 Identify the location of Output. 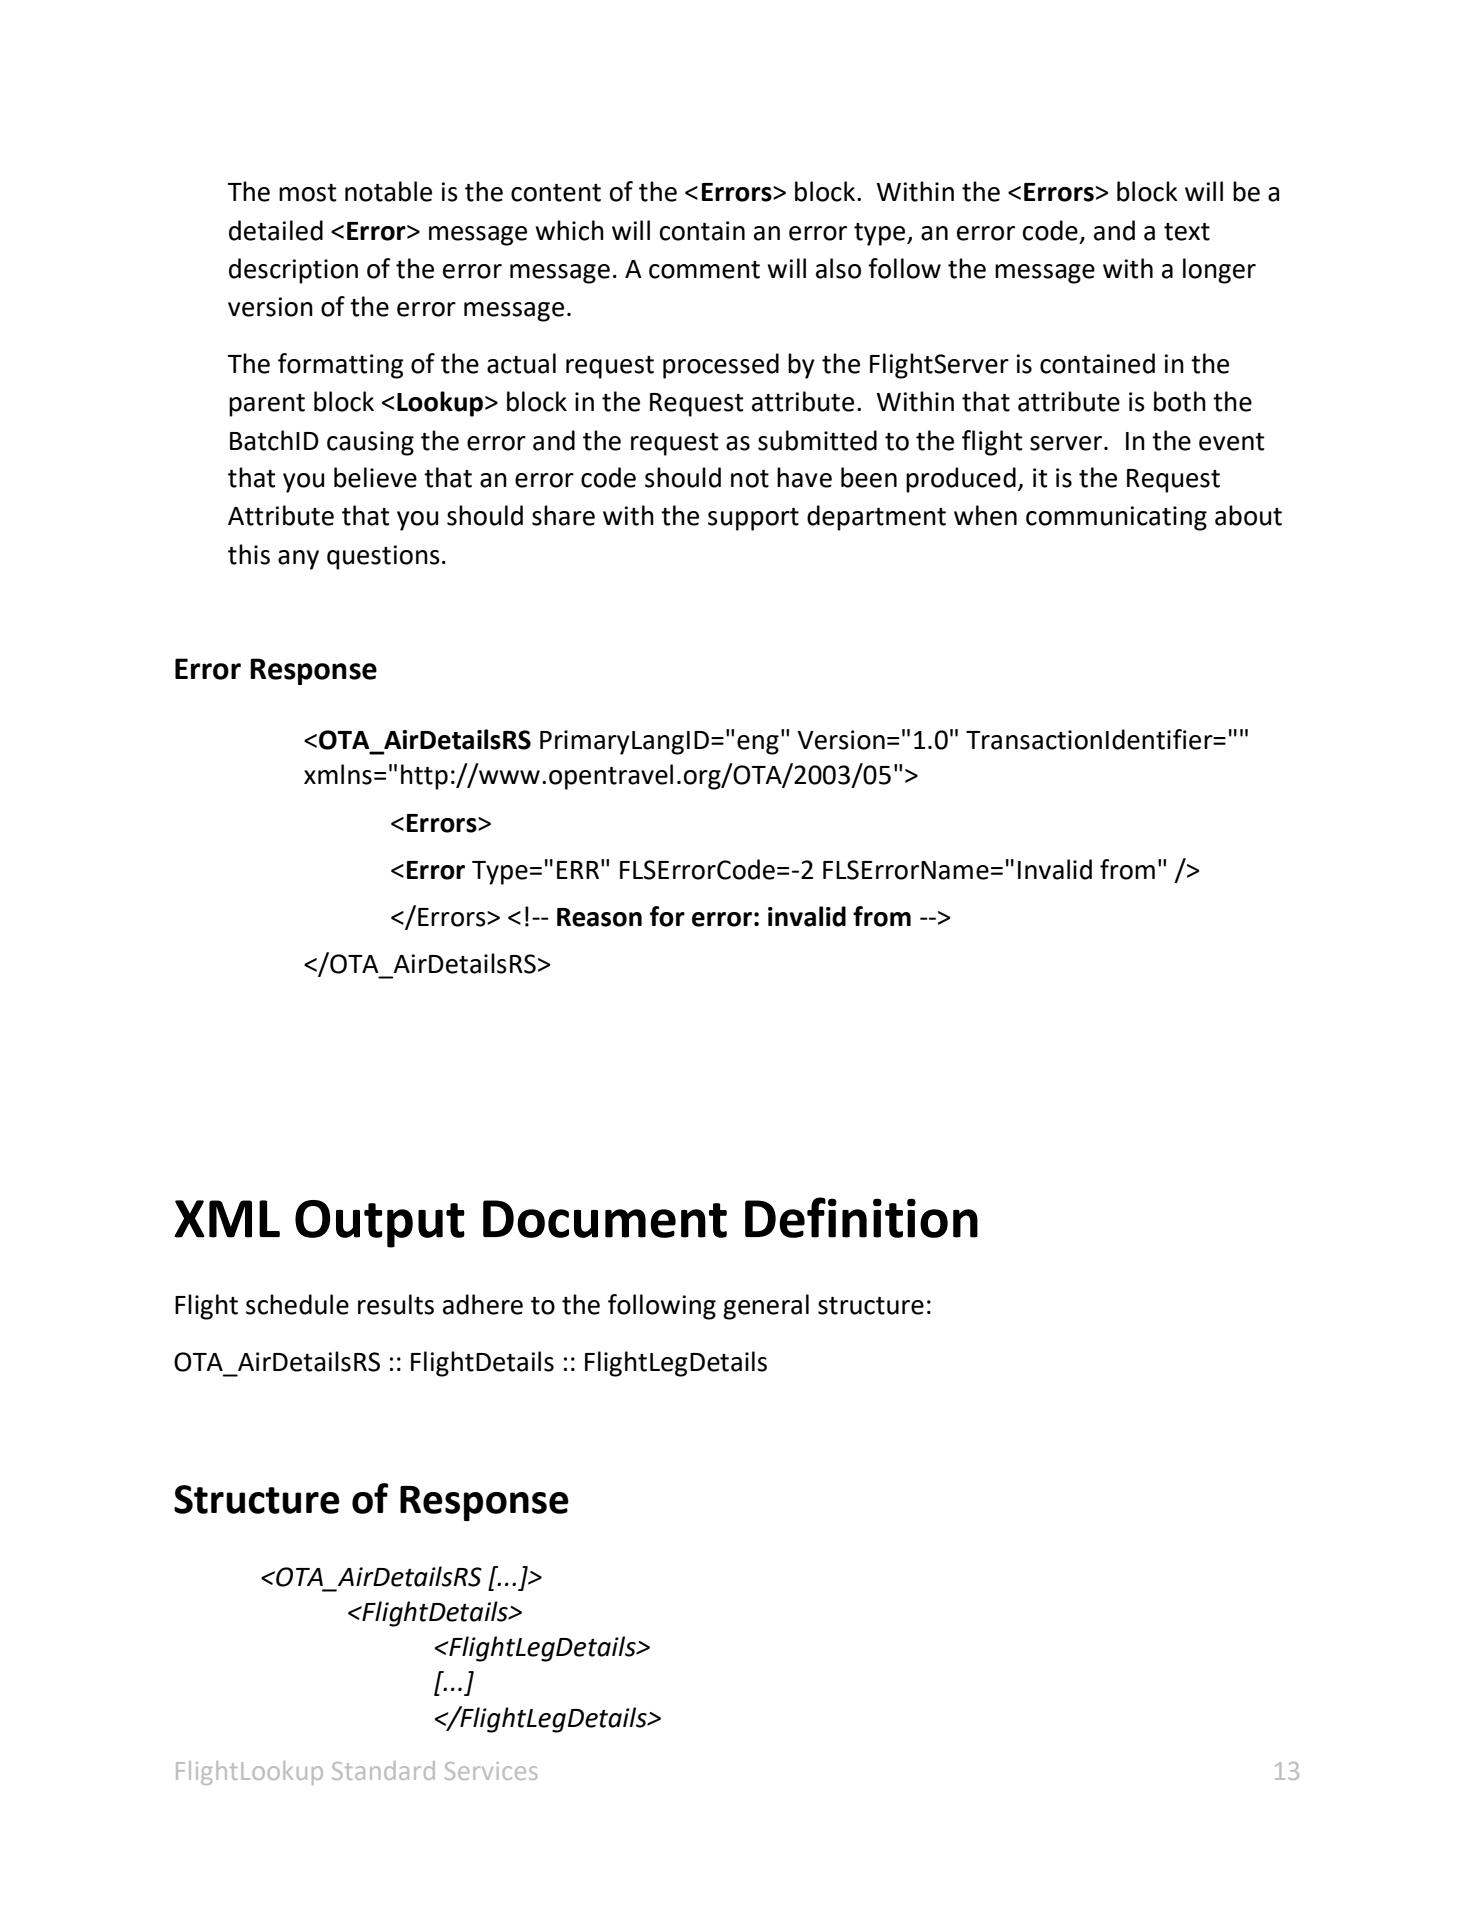
(380, 1224).
